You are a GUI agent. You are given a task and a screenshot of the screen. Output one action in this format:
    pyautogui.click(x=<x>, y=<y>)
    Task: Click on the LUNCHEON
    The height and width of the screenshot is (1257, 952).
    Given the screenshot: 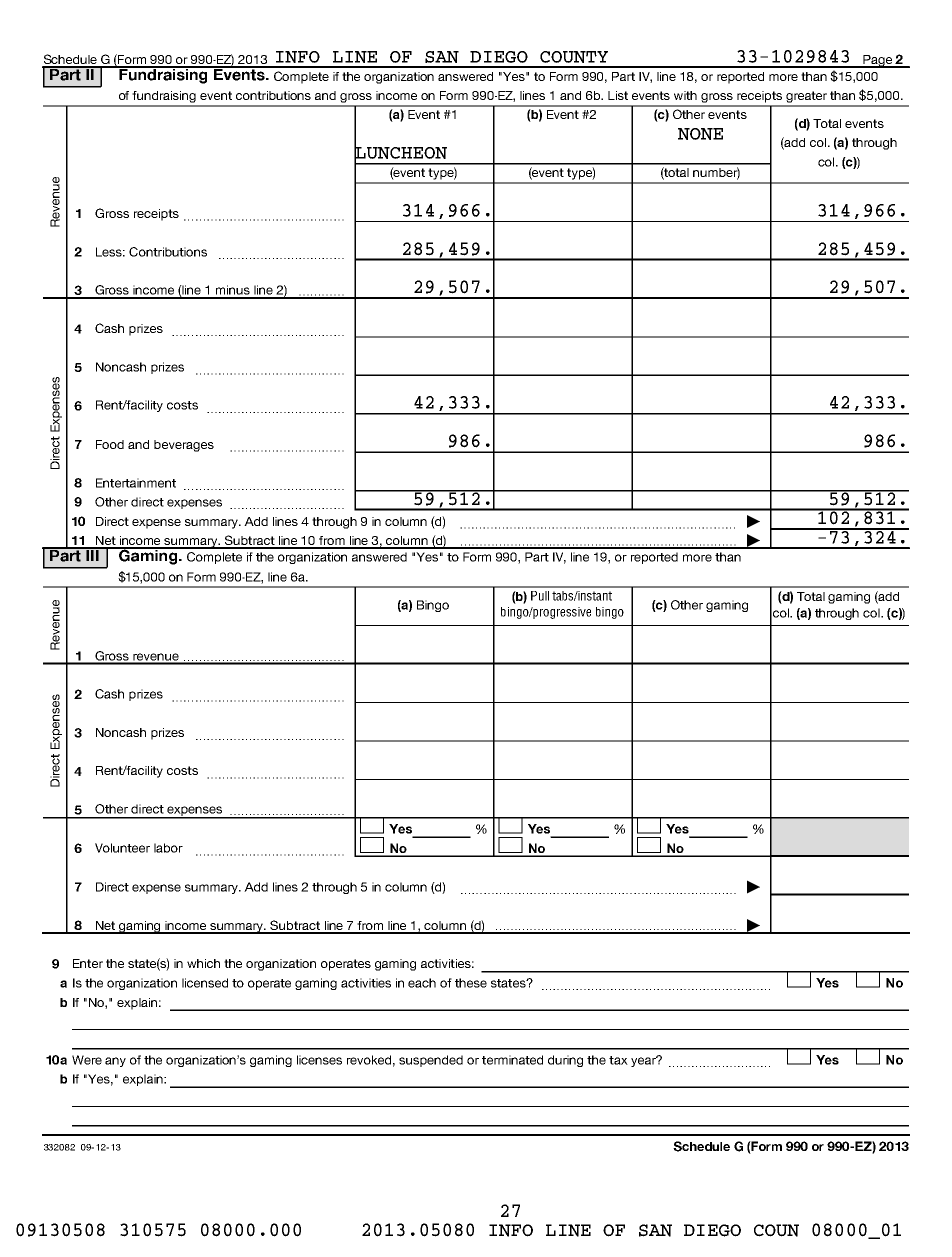 What is the action you would take?
    pyautogui.click(x=400, y=152)
